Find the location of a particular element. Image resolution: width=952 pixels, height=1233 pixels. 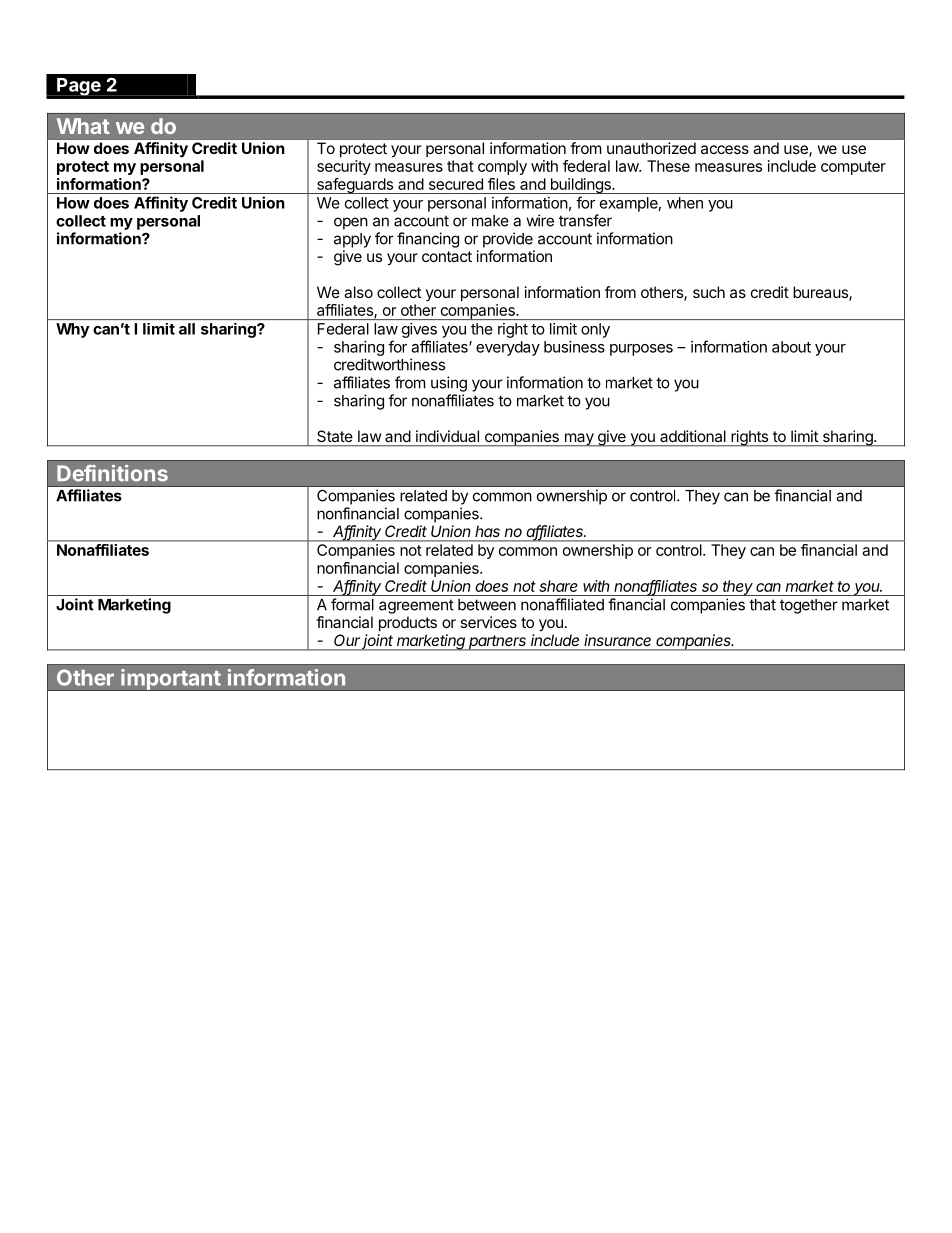

Page is located at coordinates (79, 87).
